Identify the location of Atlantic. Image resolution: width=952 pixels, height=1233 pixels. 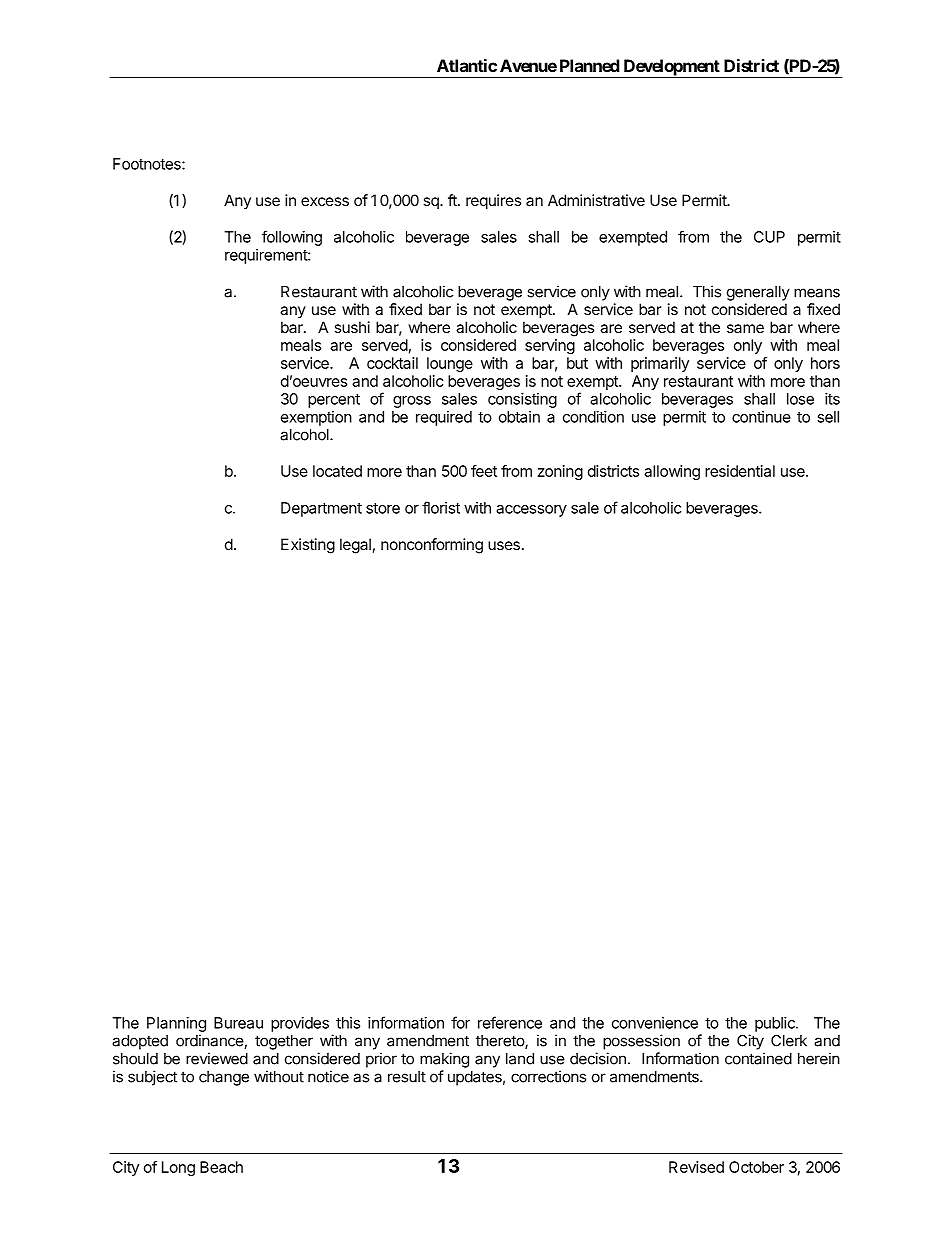
(467, 65).
